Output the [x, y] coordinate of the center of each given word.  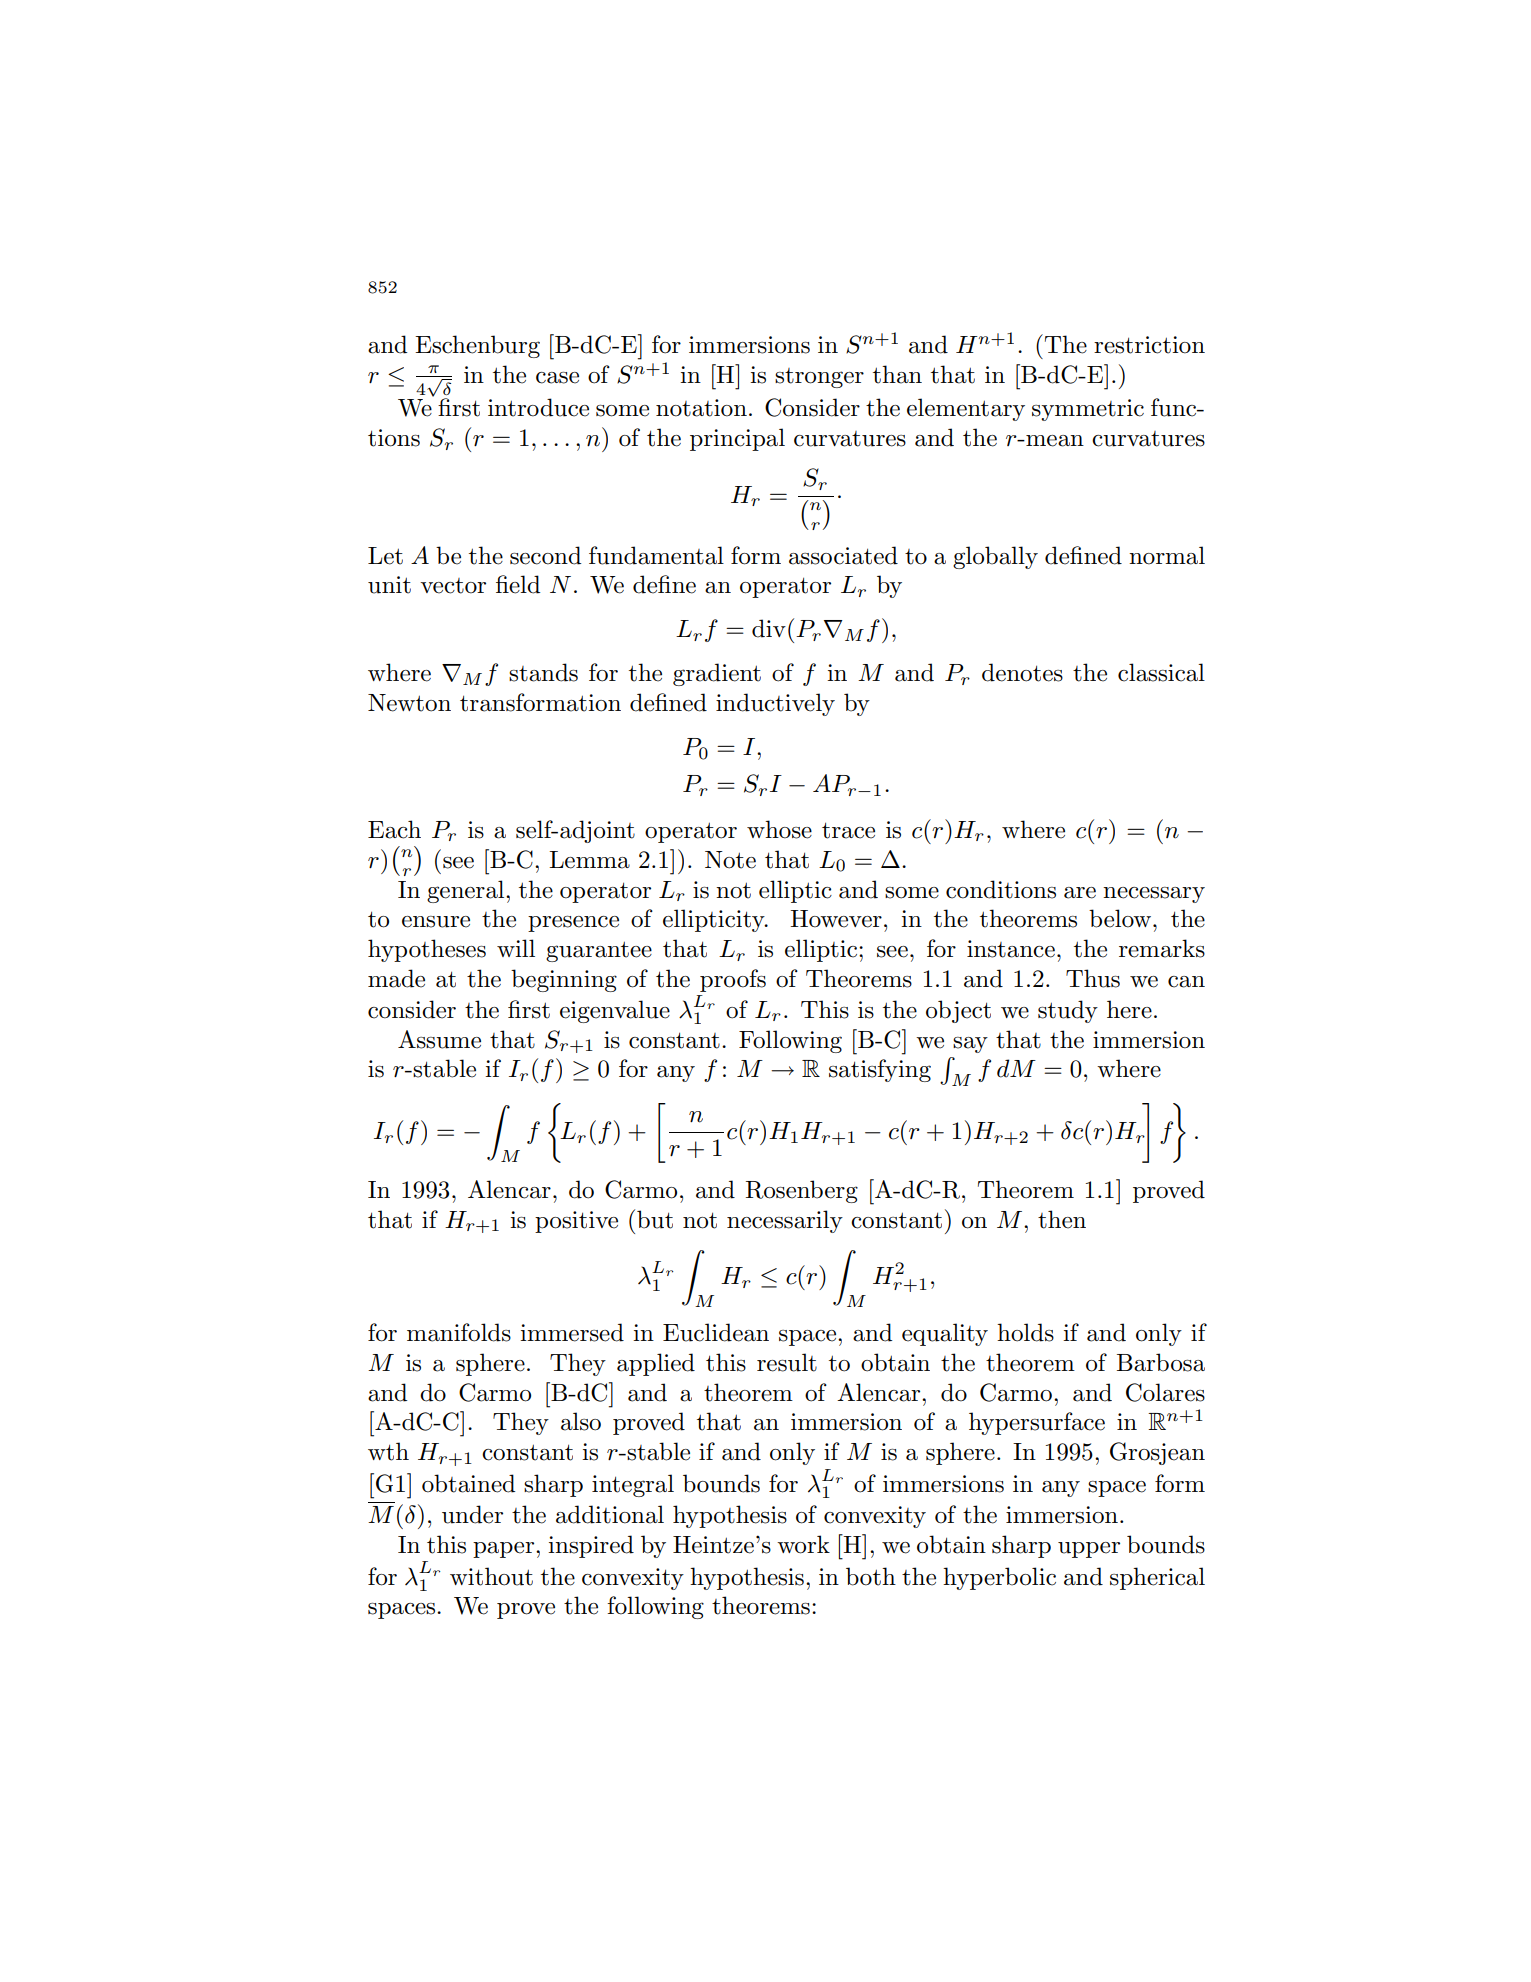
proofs [733, 980]
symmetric [1088, 410]
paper [505, 1550]
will [516, 948]
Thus [1093, 978]
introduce [538, 407]
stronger [819, 378]
